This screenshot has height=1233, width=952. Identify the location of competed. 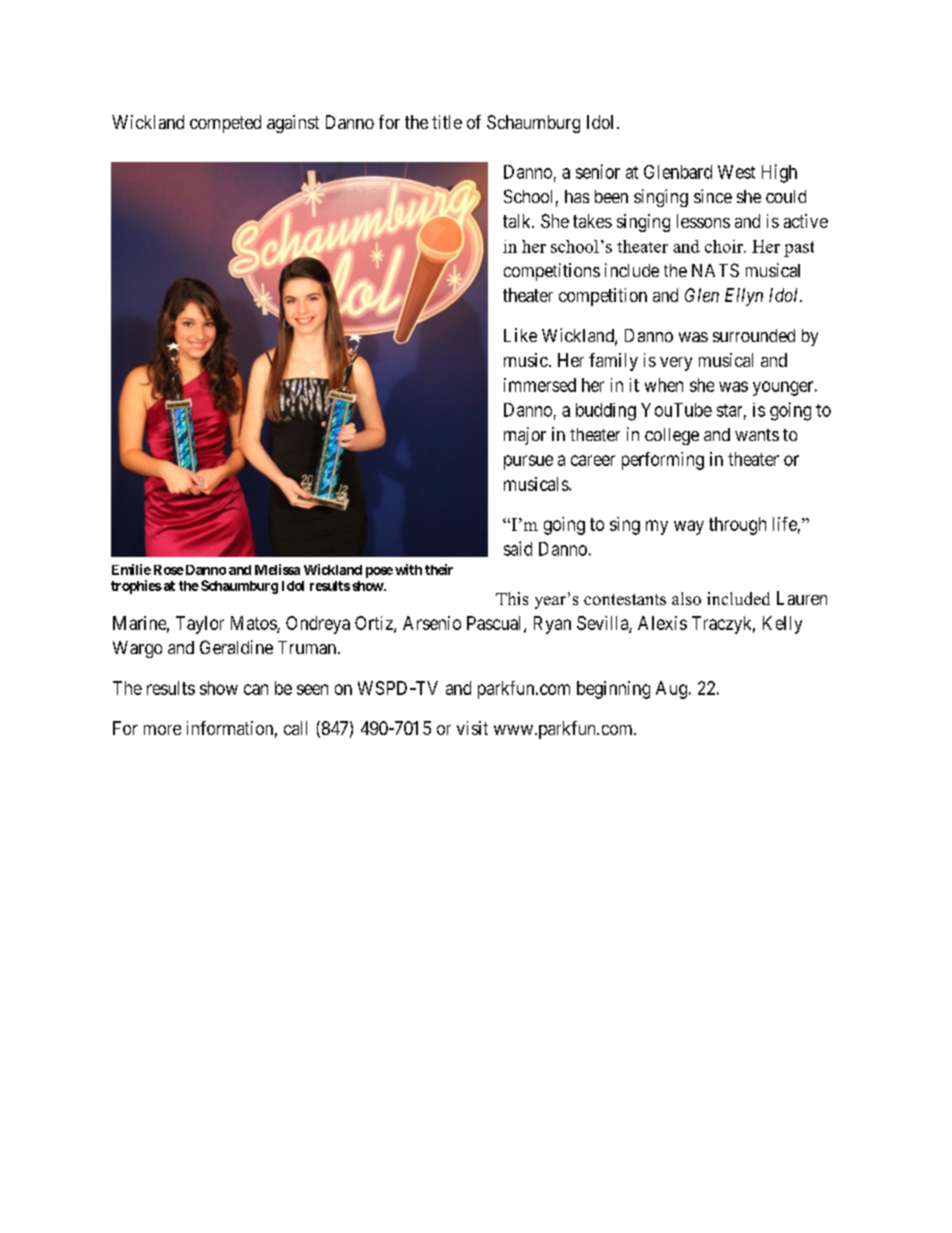
(225, 124).
